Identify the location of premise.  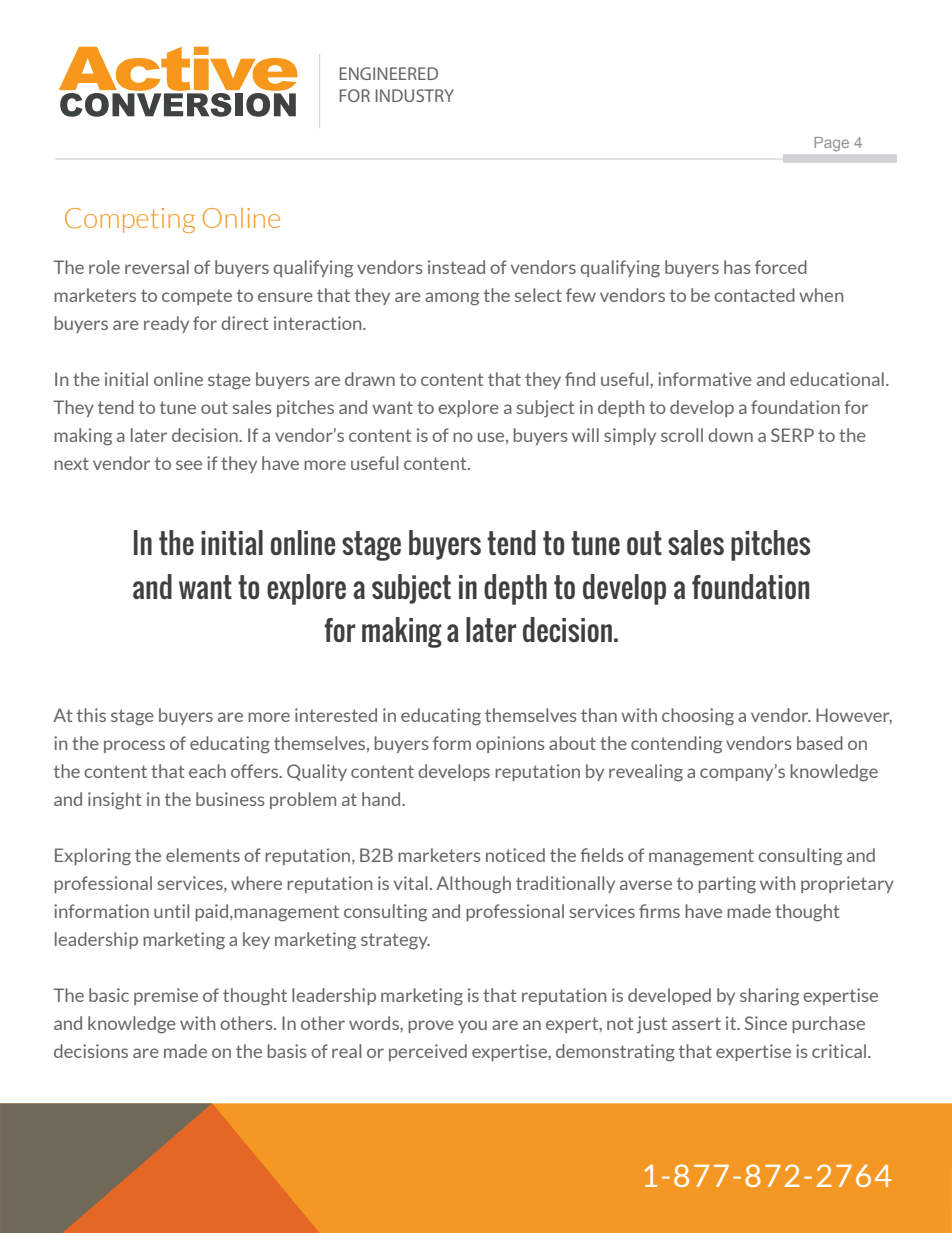
(166, 996).
